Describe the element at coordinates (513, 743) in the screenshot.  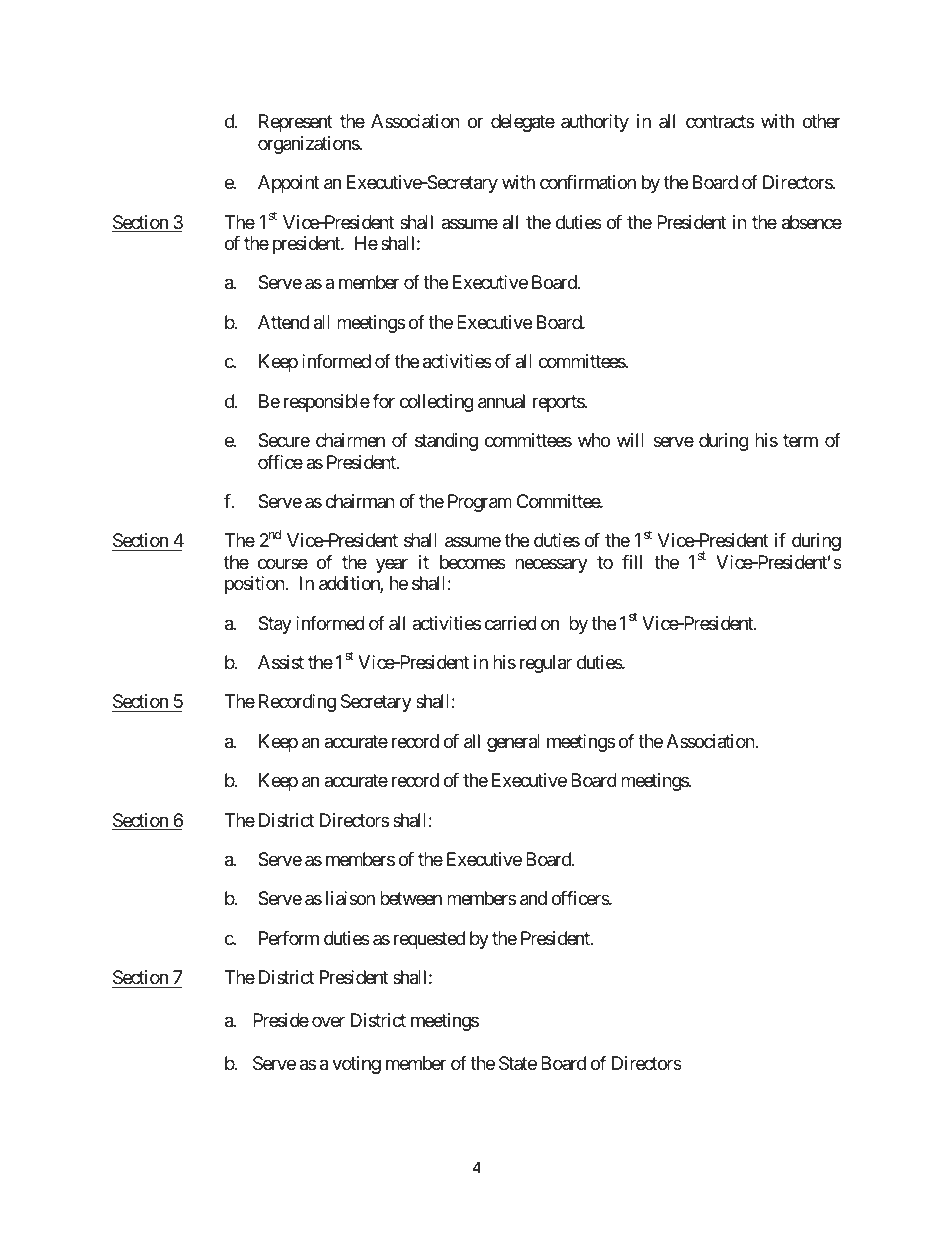
I see `general` at that location.
